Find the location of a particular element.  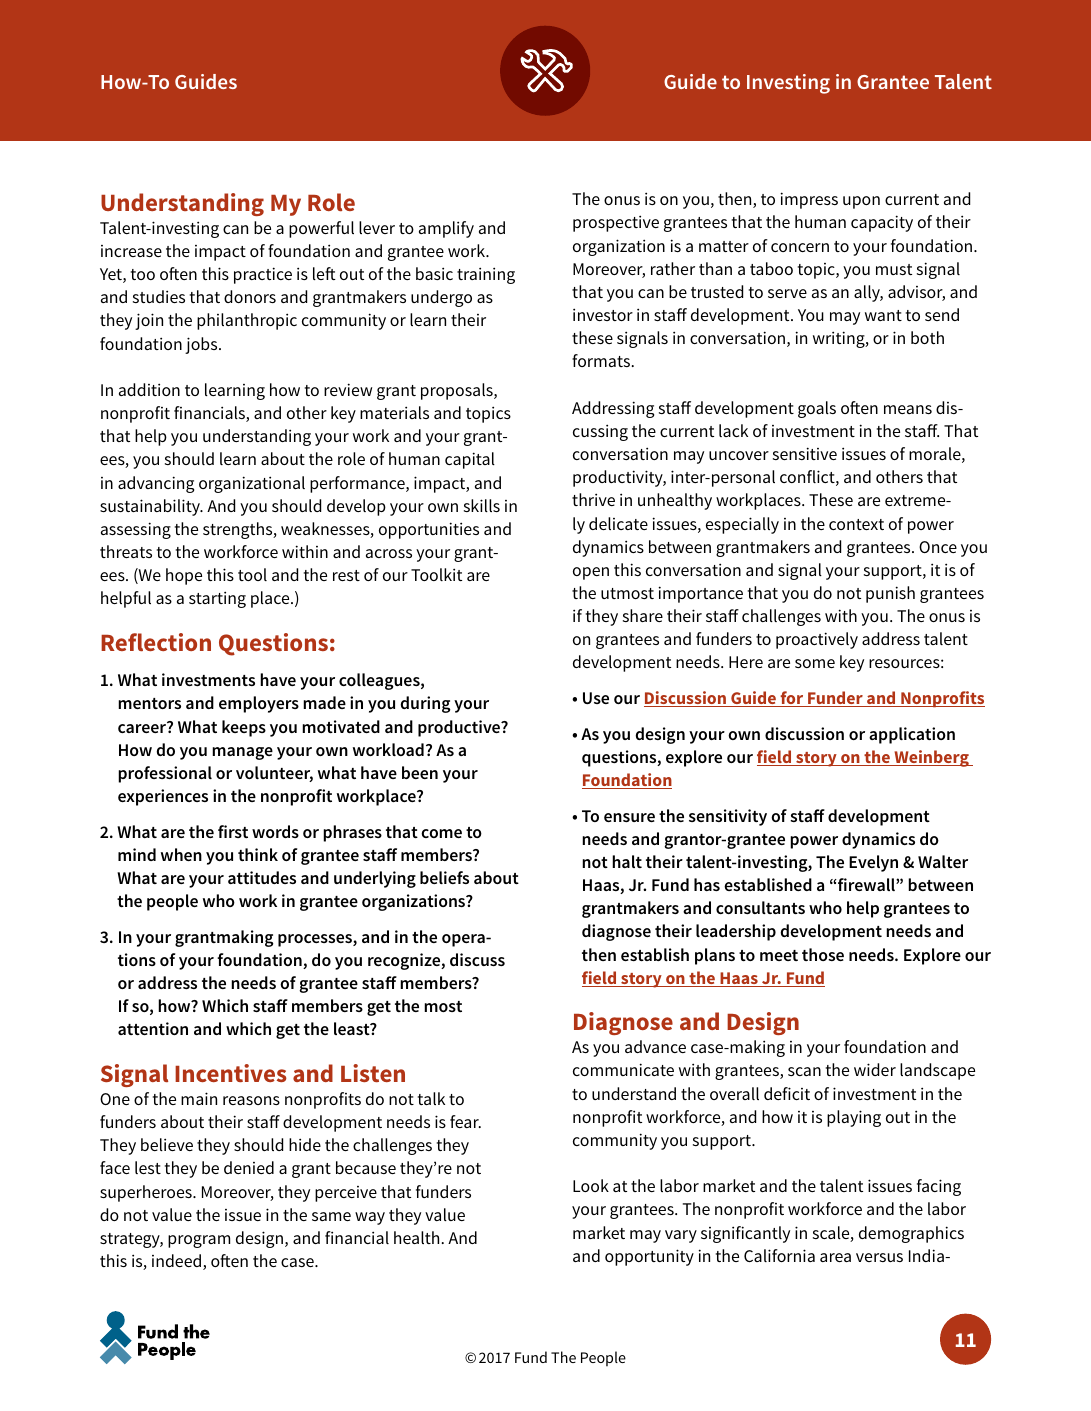

training is located at coordinates (486, 275).
